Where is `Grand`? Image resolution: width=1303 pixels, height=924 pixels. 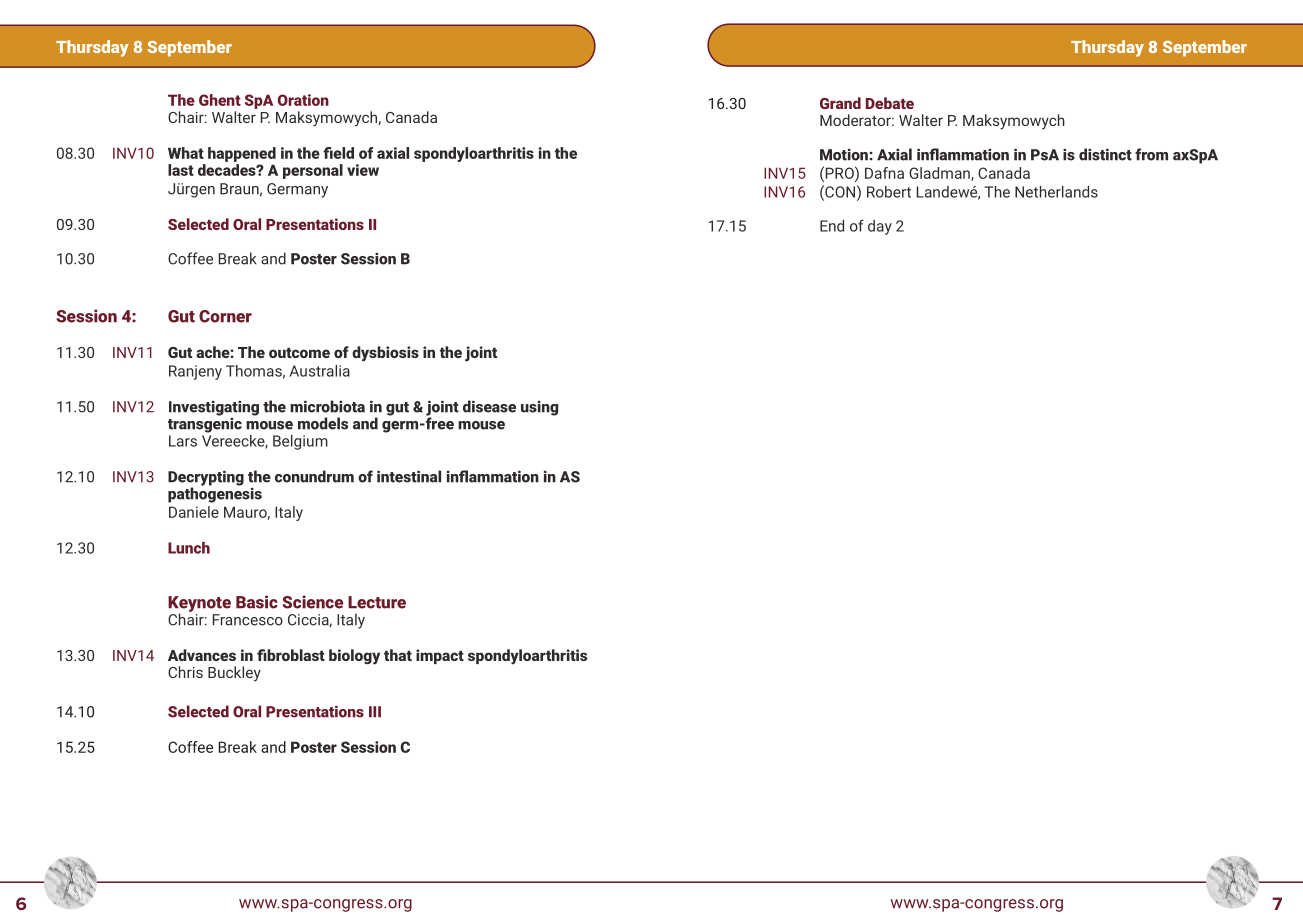
Grand is located at coordinates (840, 103).
